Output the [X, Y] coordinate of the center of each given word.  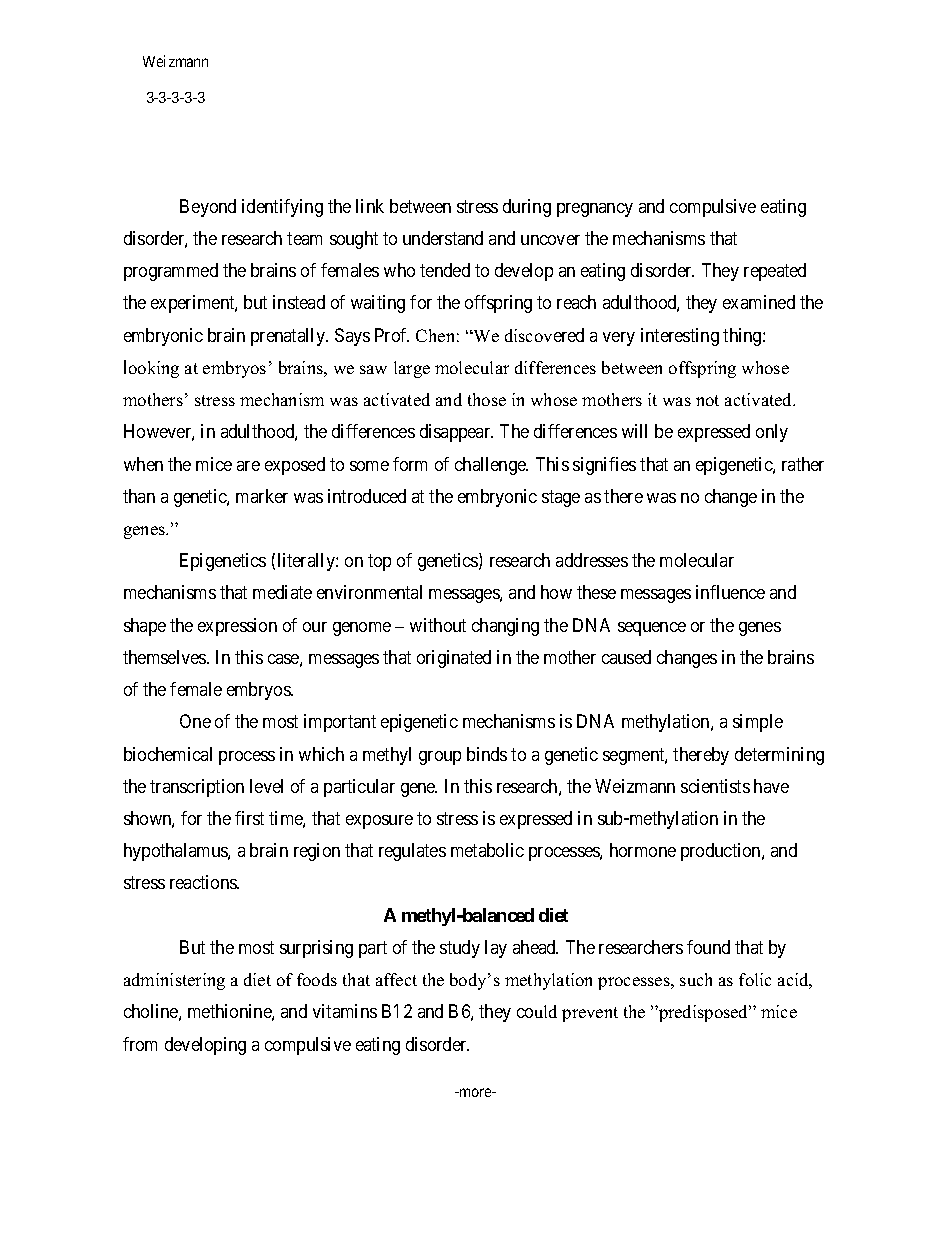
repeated [775, 272]
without [438, 625]
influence [730, 592]
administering [174, 981]
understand [443, 238]
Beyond [208, 208]
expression [237, 627]
